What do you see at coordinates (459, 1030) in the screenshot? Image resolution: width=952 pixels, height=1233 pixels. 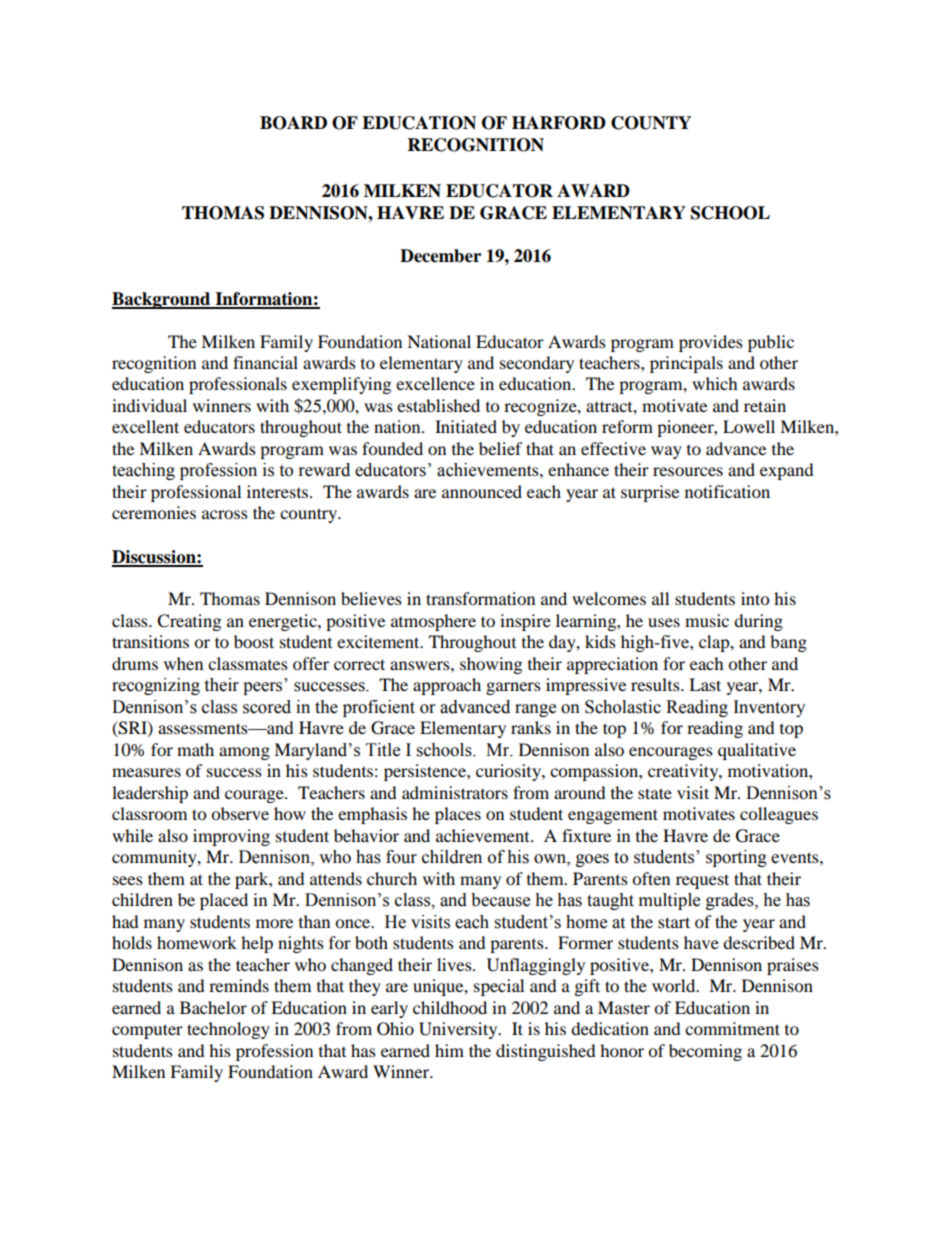 I see `University` at bounding box center [459, 1030].
